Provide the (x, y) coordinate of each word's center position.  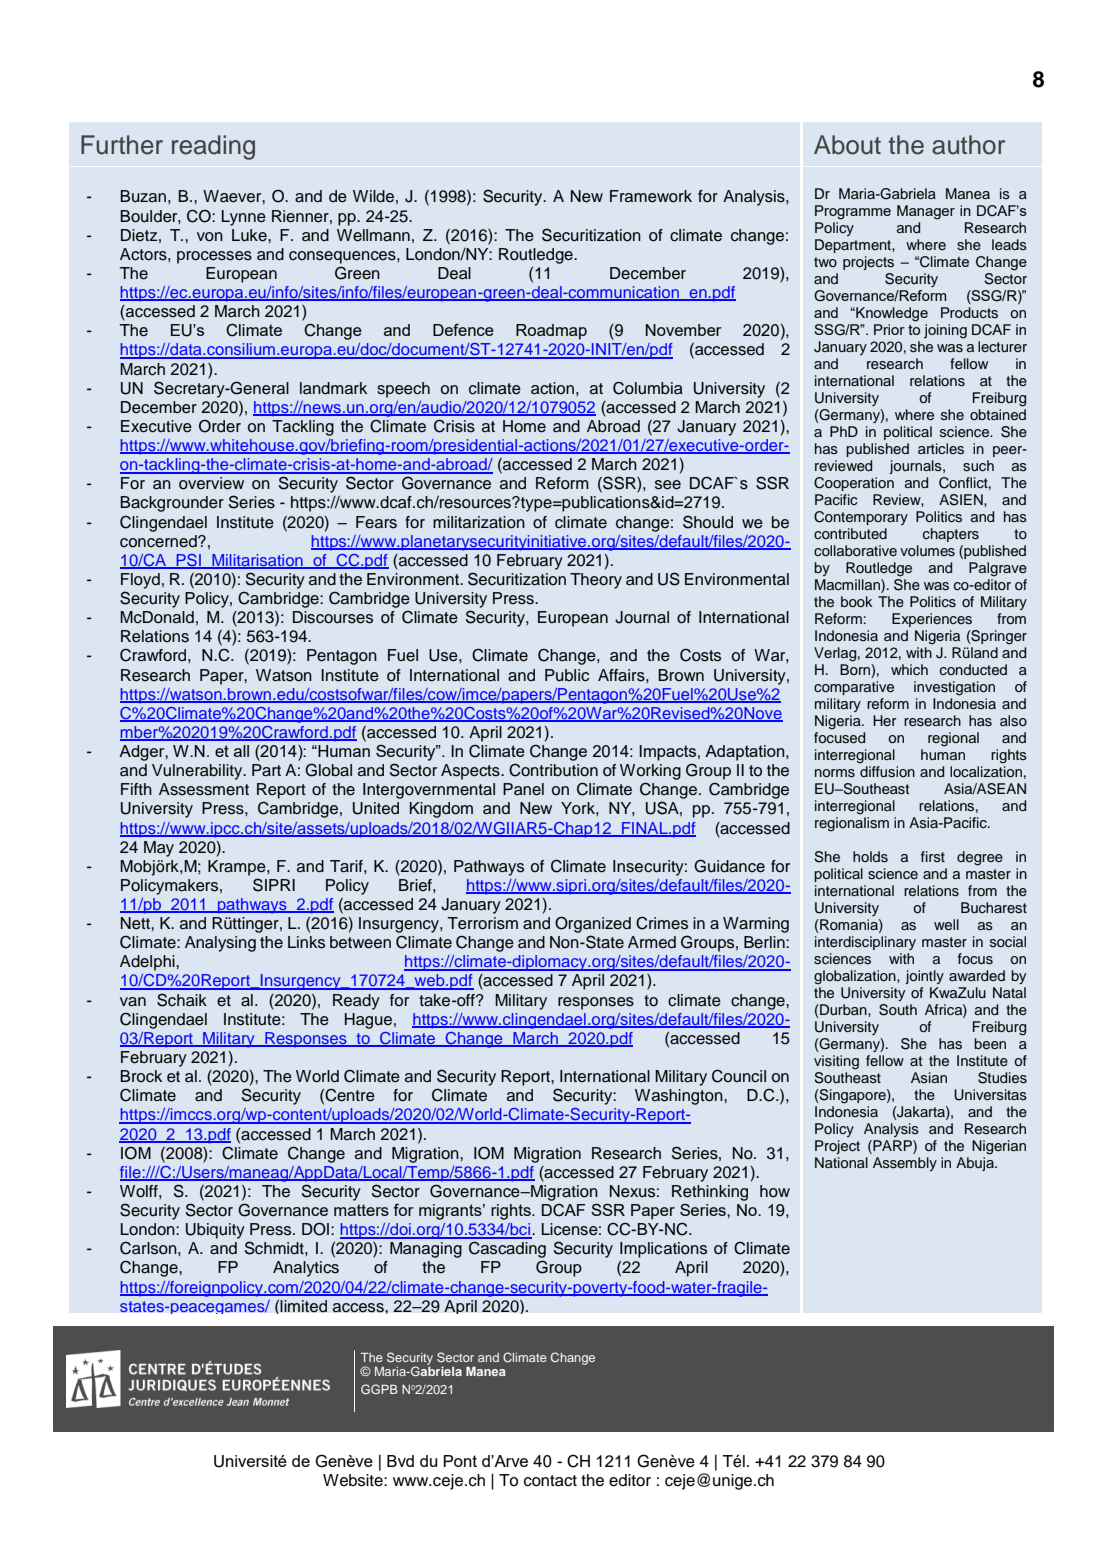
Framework (651, 196)
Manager (926, 212)
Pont (460, 1461)
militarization (479, 522)
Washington (680, 1097)
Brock (141, 1076)
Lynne (244, 218)
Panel (523, 789)
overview (211, 483)
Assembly (905, 1164)
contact (550, 1481)
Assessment (204, 789)
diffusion (887, 770)
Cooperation (854, 484)
